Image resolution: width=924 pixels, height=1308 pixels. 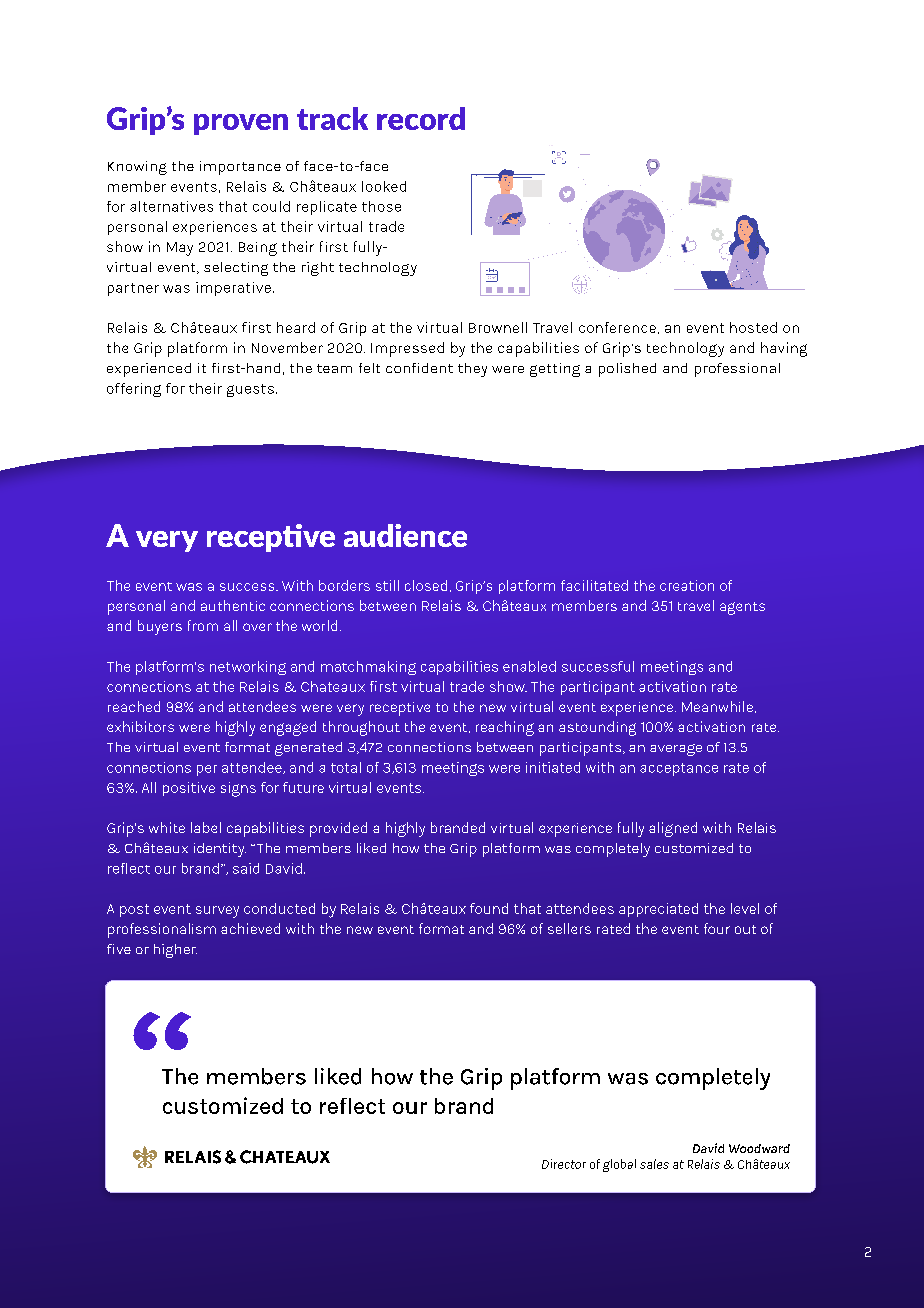 What do you see at coordinates (564, 1164) in the screenshot?
I see `Director` at bounding box center [564, 1164].
